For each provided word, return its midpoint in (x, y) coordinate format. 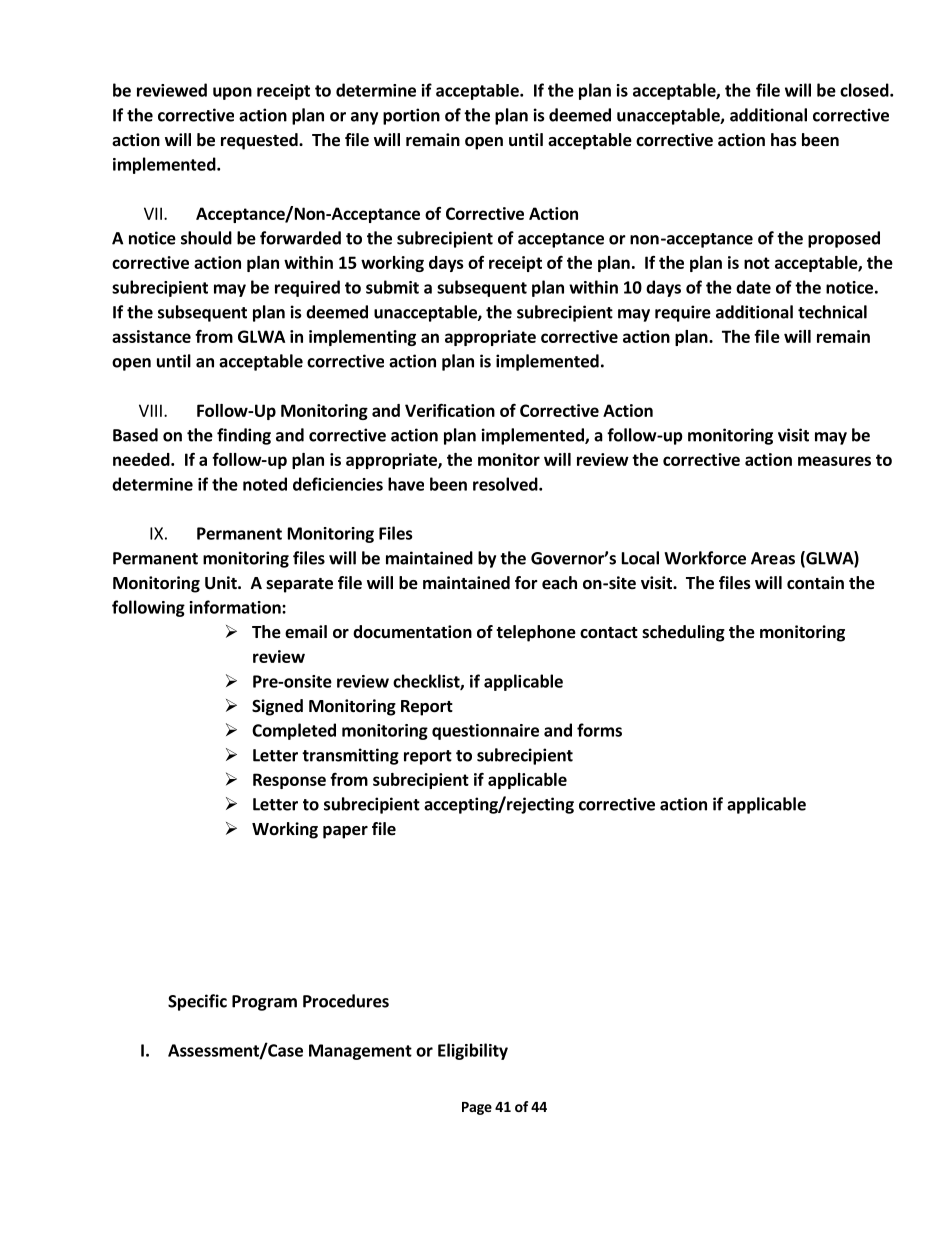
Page (477, 1108)
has (784, 140)
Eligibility (473, 1051)
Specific (197, 1002)
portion (411, 116)
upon (232, 93)
